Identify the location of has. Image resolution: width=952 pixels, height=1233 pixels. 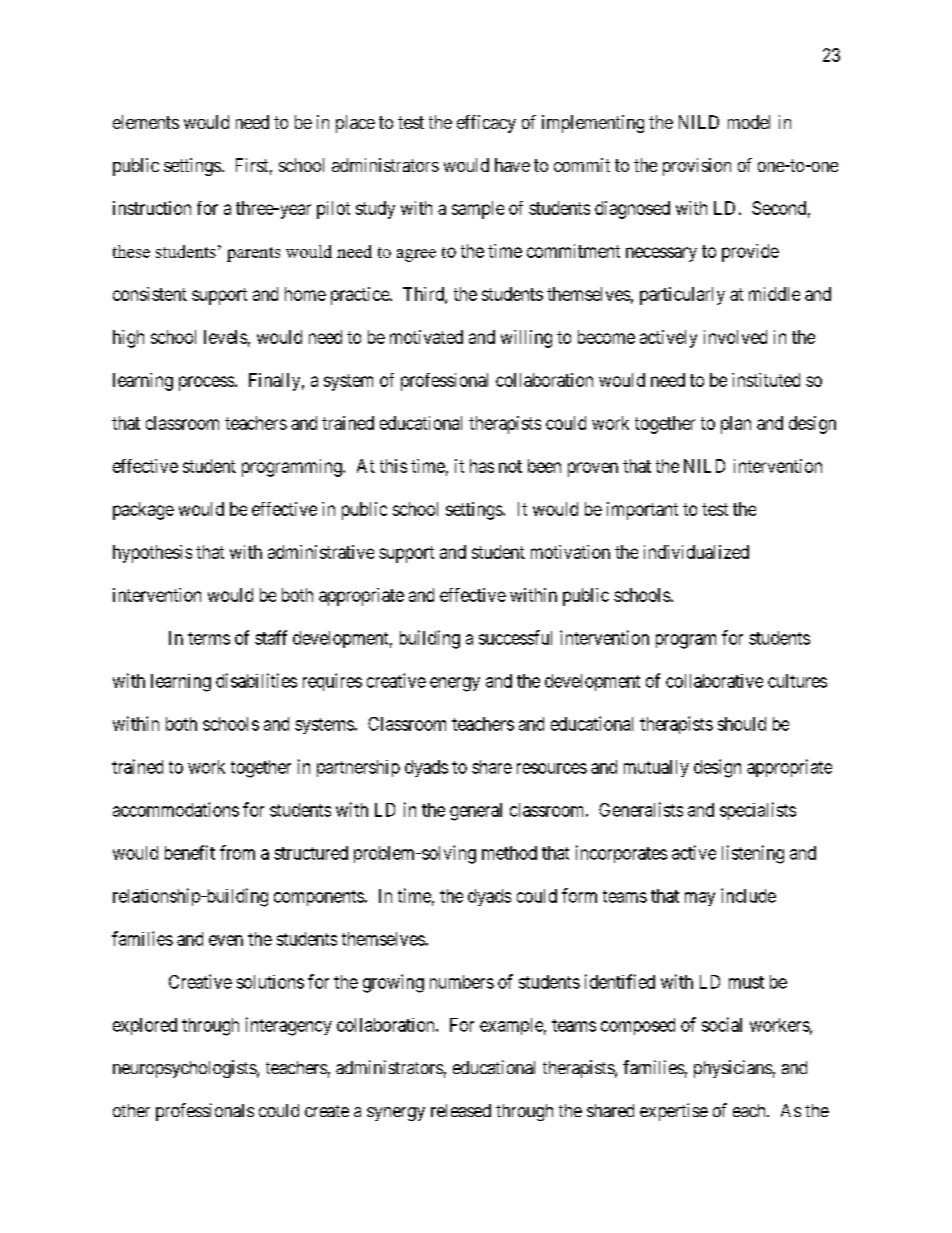
(482, 466).
